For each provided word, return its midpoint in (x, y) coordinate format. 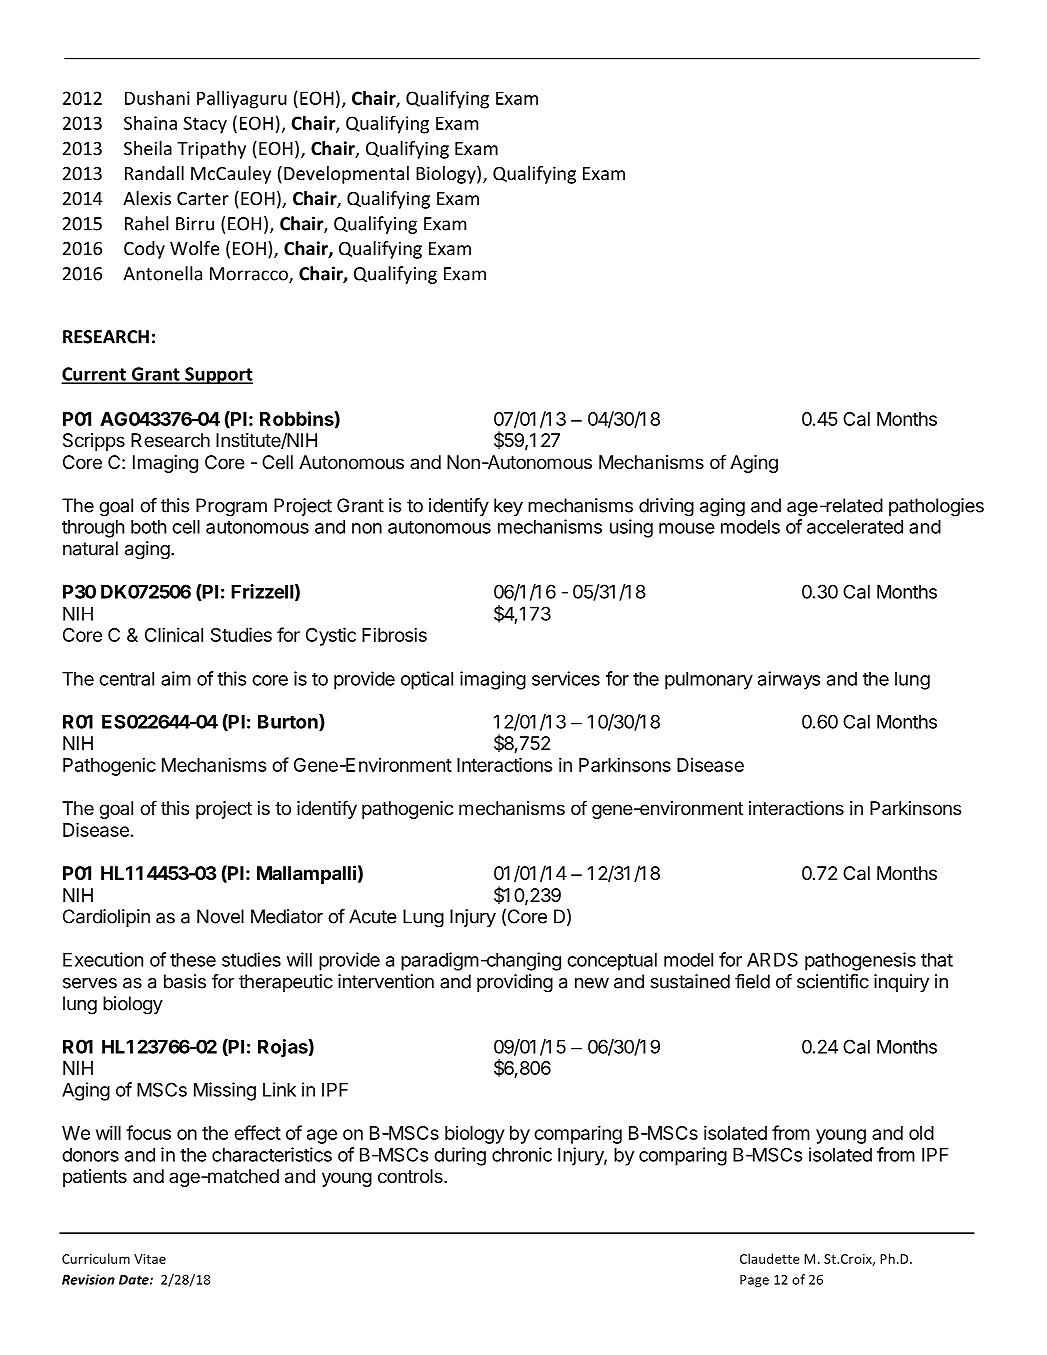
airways (789, 680)
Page (754, 1281)
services (566, 678)
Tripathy (211, 150)
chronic (522, 1154)
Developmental (346, 175)
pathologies (936, 507)
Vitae (150, 1259)
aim (176, 678)
